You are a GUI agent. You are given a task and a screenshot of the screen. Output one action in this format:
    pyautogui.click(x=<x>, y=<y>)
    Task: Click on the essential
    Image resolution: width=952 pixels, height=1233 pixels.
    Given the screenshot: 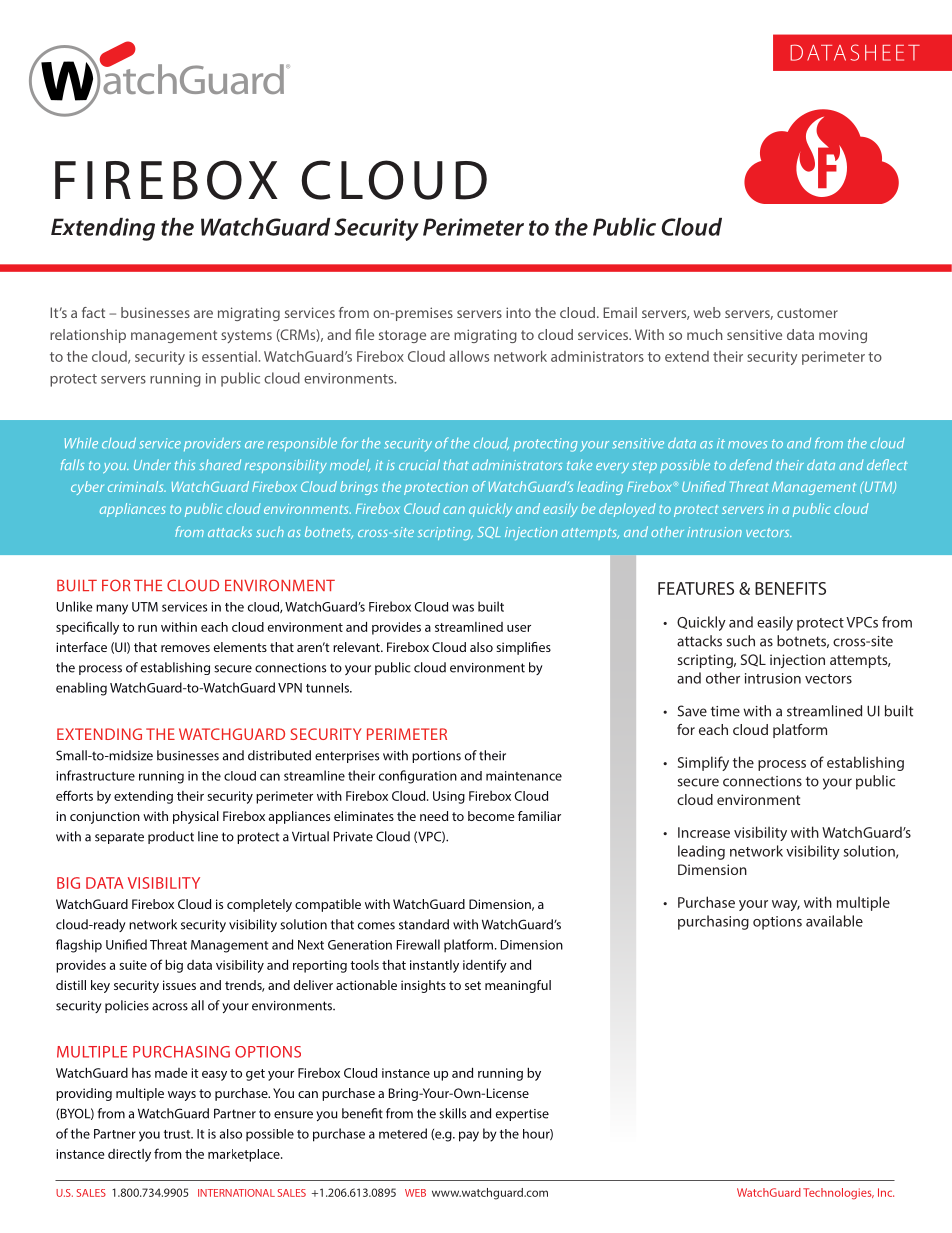 What is the action you would take?
    pyautogui.click(x=229, y=356)
